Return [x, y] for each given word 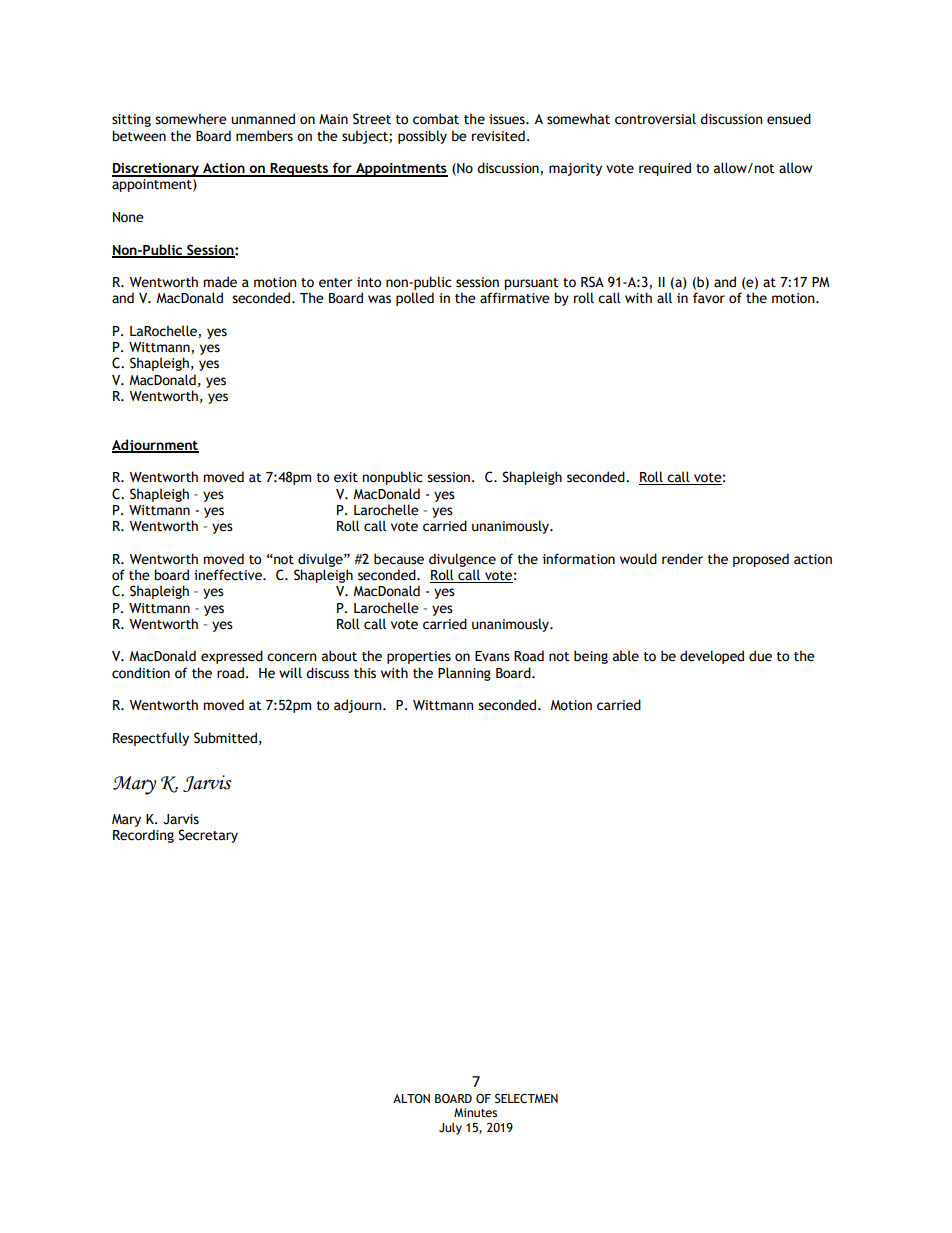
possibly [422, 137]
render [682, 559]
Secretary [208, 836]
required [665, 169]
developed [712, 657]
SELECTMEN [526, 1099]
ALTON [411, 1099]
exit [346, 477]
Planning [464, 674]
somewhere [191, 119]
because [399, 559]
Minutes [475, 1113]
